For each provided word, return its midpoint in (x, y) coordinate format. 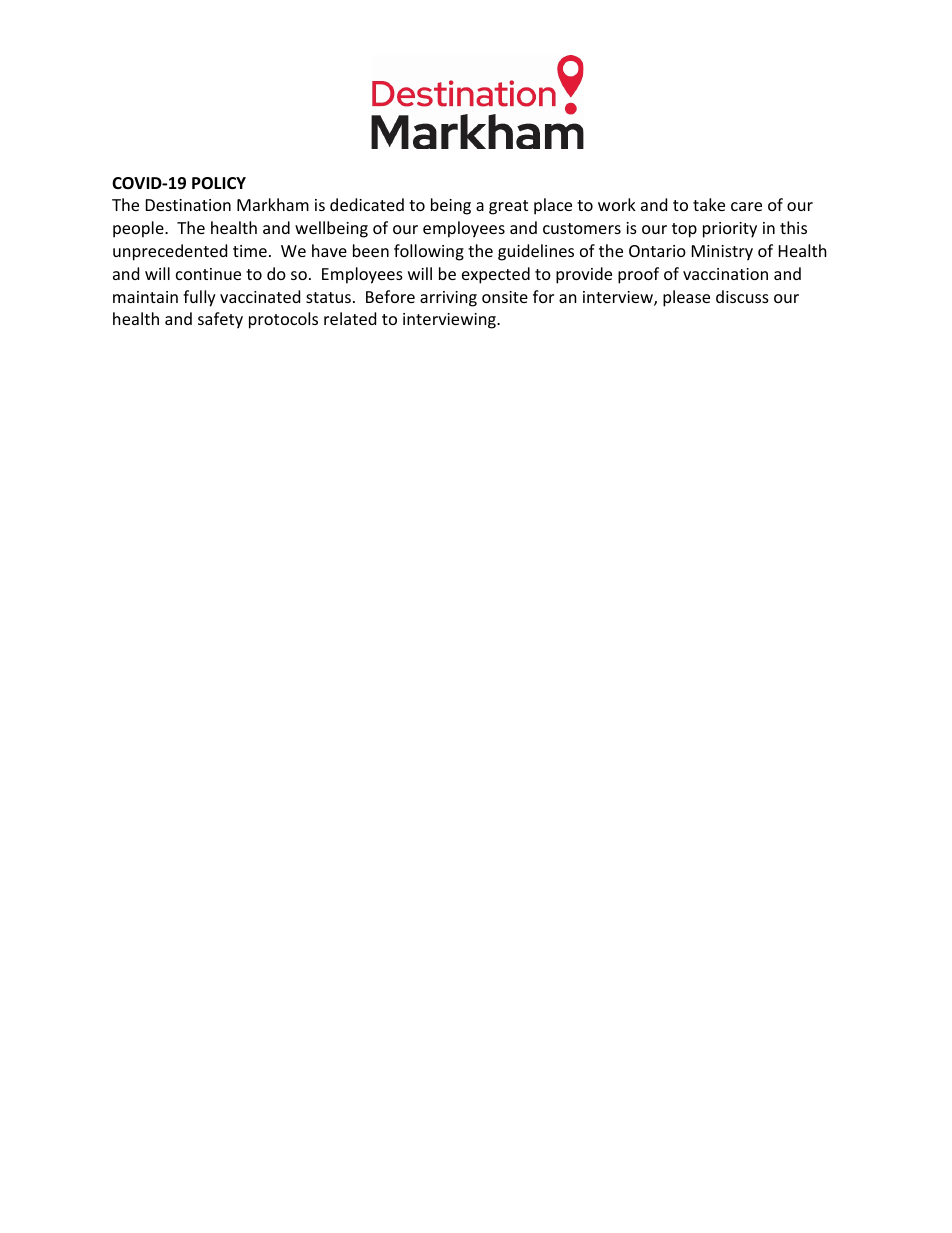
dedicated (367, 204)
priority (730, 230)
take (709, 204)
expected (496, 275)
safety (220, 320)
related (350, 318)
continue (208, 274)
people (139, 229)
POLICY (219, 183)
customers (582, 228)
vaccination (725, 274)
